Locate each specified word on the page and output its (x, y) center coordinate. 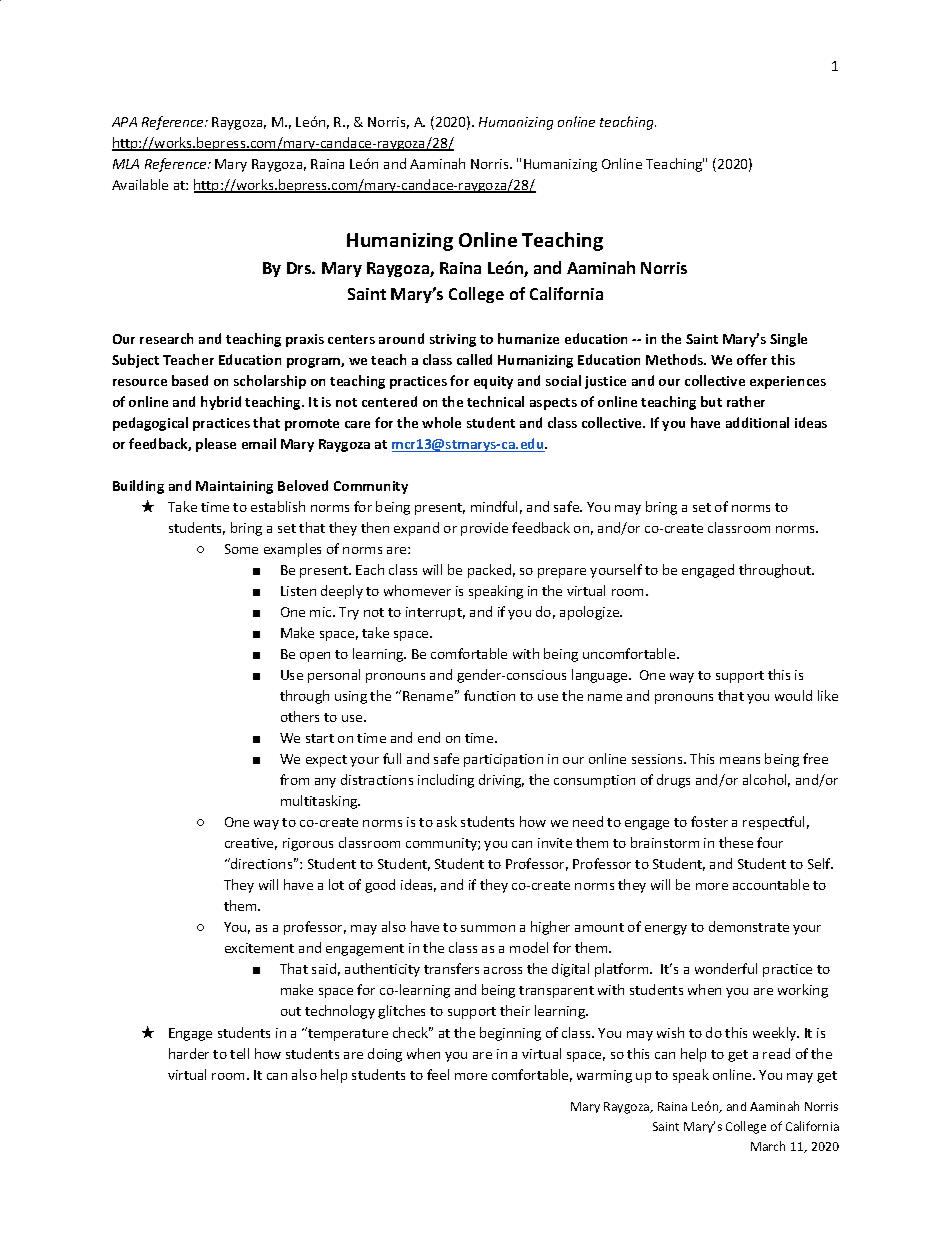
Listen (298, 591)
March (768, 1146)
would (793, 695)
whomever (417, 590)
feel (438, 1074)
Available (140, 184)
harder (189, 1053)
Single (788, 340)
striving (453, 340)
